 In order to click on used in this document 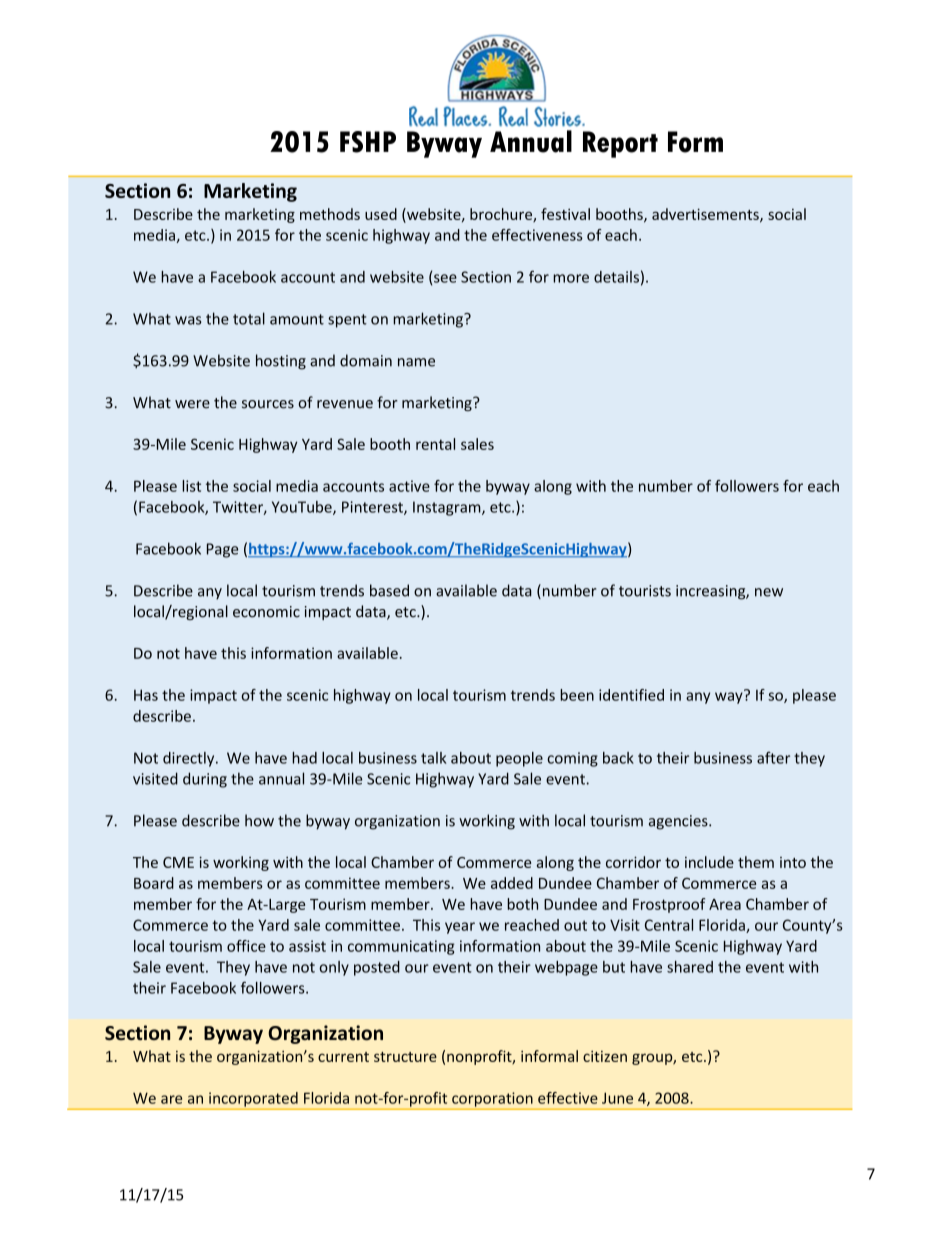, I will do `click(381, 214)`.
